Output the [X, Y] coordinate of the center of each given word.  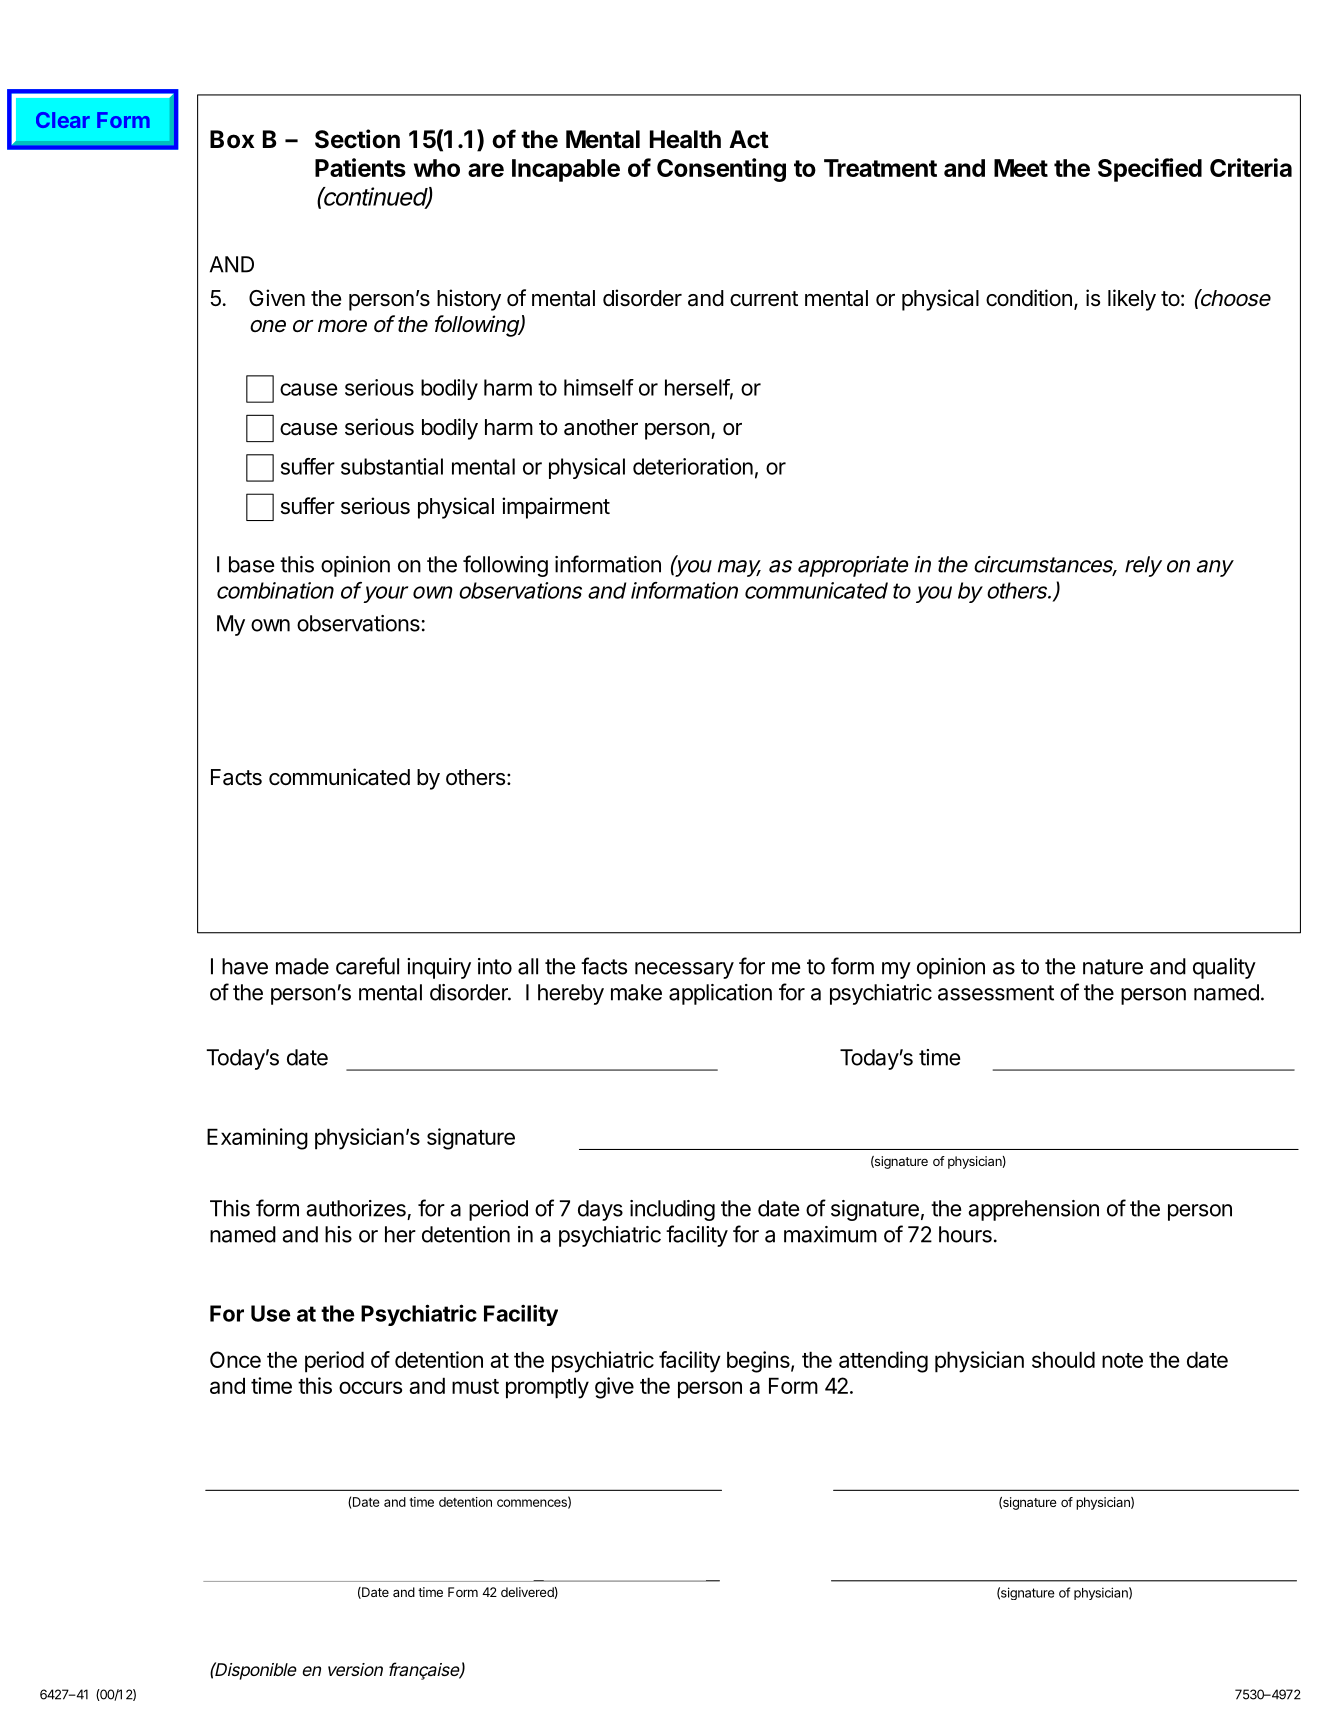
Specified [1150, 170]
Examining [257, 1139]
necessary [684, 970]
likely [1132, 300]
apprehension [1033, 1210]
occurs [370, 1387]
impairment [556, 508]
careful [367, 966]
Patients [360, 167]
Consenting [721, 170]
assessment [996, 993]
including [672, 1210]
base [251, 564]
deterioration [693, 466]
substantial [392, 466]
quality [1224, 968]
